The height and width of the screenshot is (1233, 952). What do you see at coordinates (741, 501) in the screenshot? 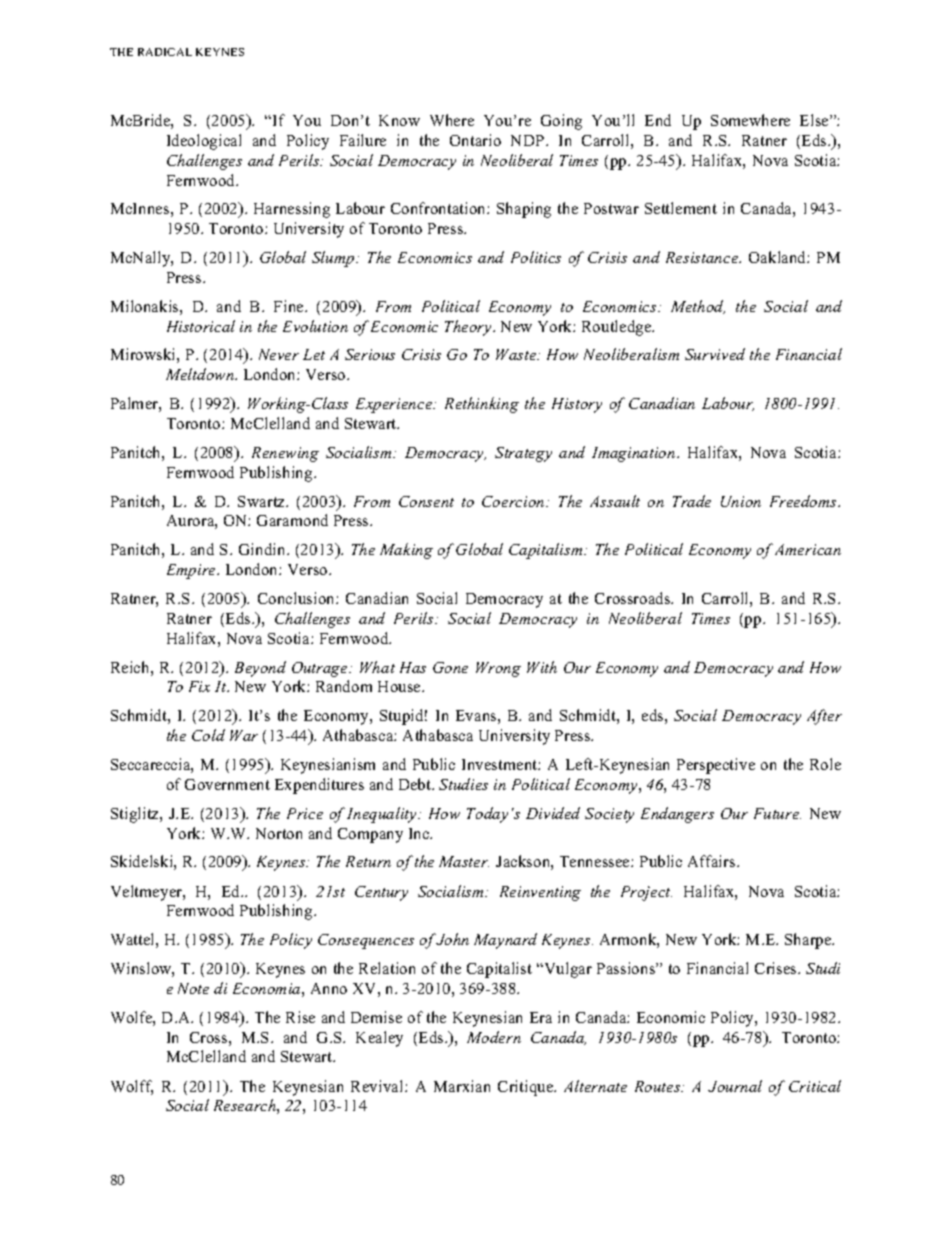
I see `Union` at bounding box center [741, 501].
